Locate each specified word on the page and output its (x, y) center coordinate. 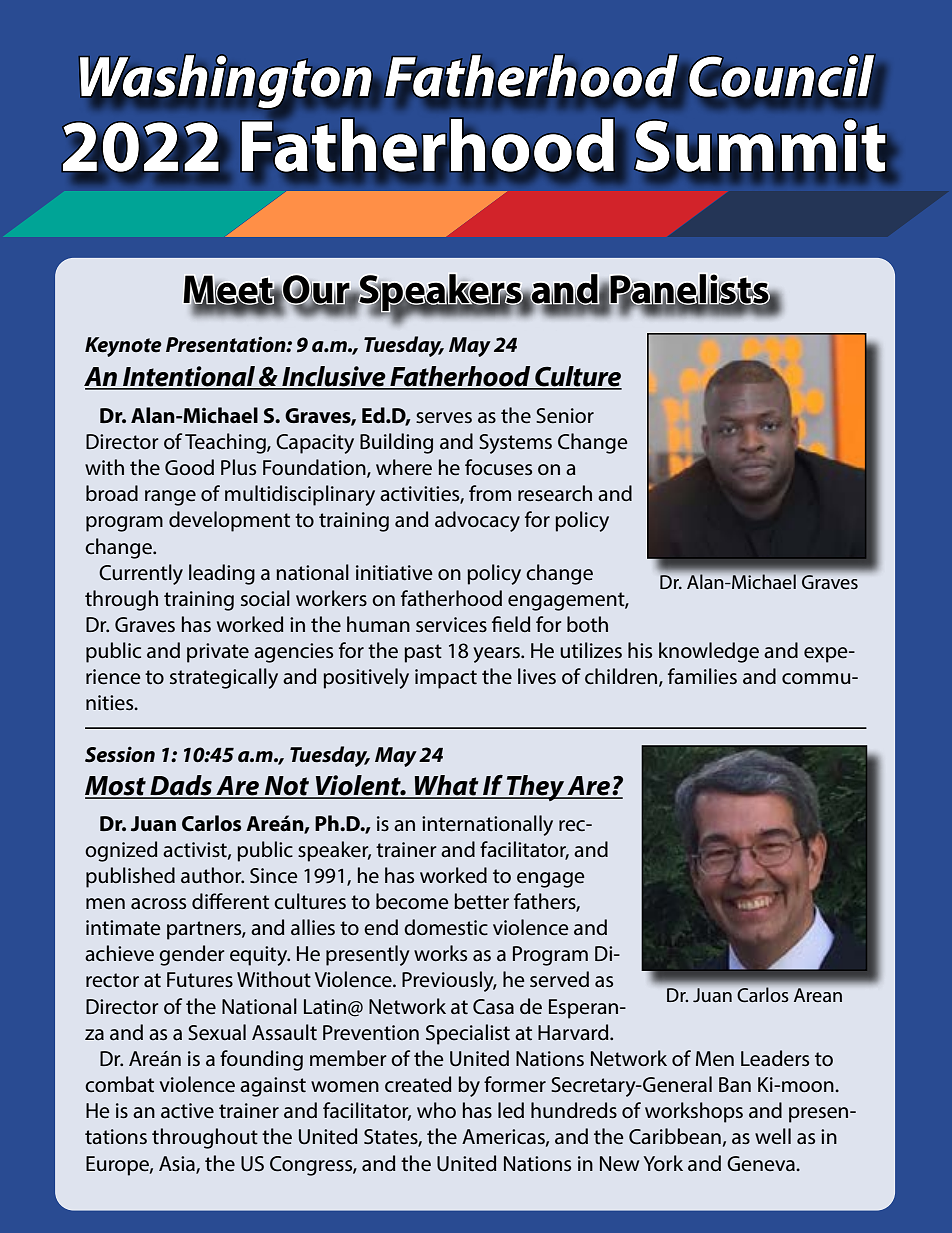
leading (222, 574)
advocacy (477, 521)
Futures (200, 980)
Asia (178, 1164)
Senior (565, 416)
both (587, 624)
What (447, 786)
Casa (493, 1007)
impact (446, 679)
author (212, 875)
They (536, 788)
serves (444, 418)
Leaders (775, 1058)
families (702, 676)
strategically (224, 678)
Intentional (189, 377)
